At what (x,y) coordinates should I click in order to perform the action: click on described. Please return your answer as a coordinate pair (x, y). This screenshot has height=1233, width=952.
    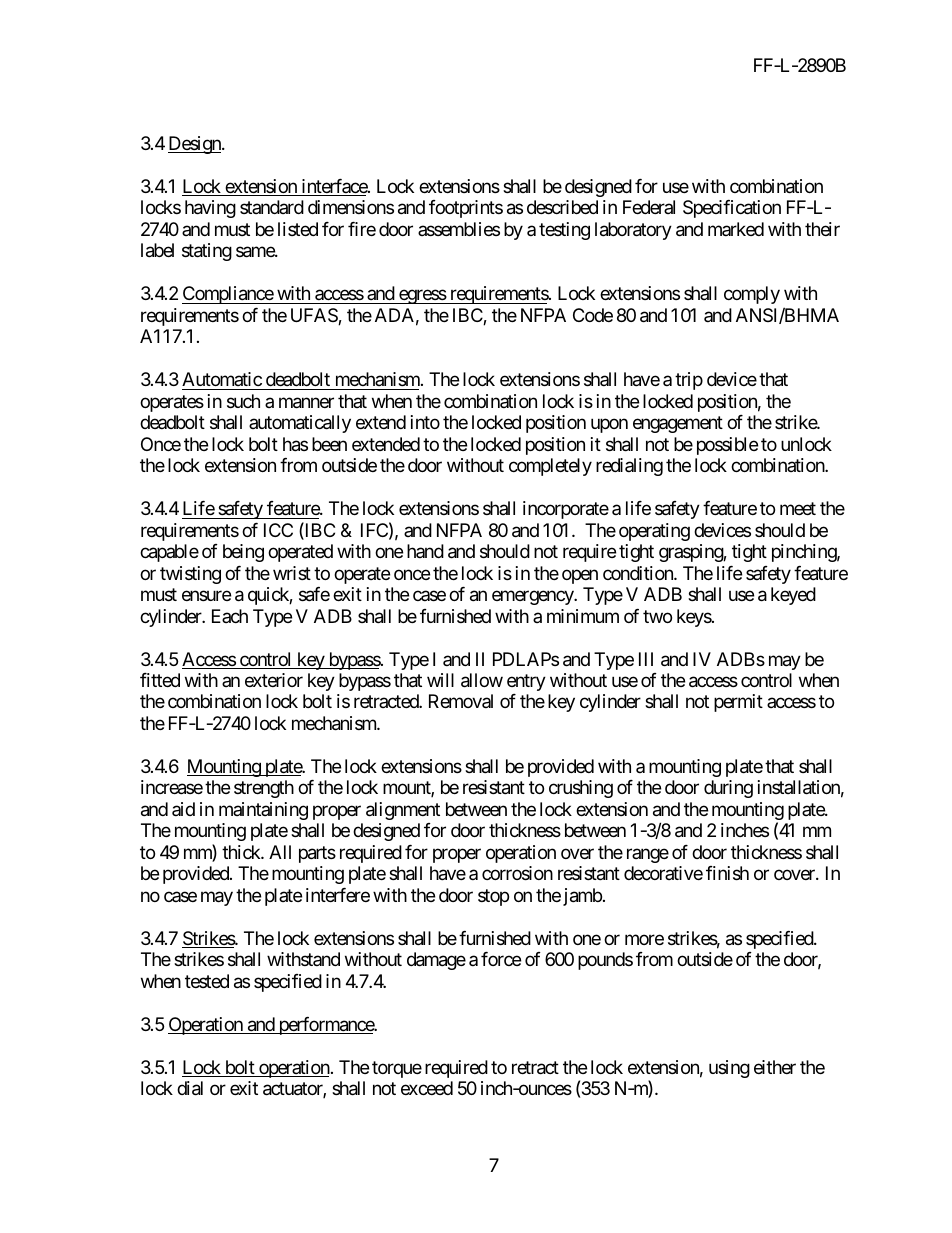
    Looking at the image, I should click on (562, 207).
